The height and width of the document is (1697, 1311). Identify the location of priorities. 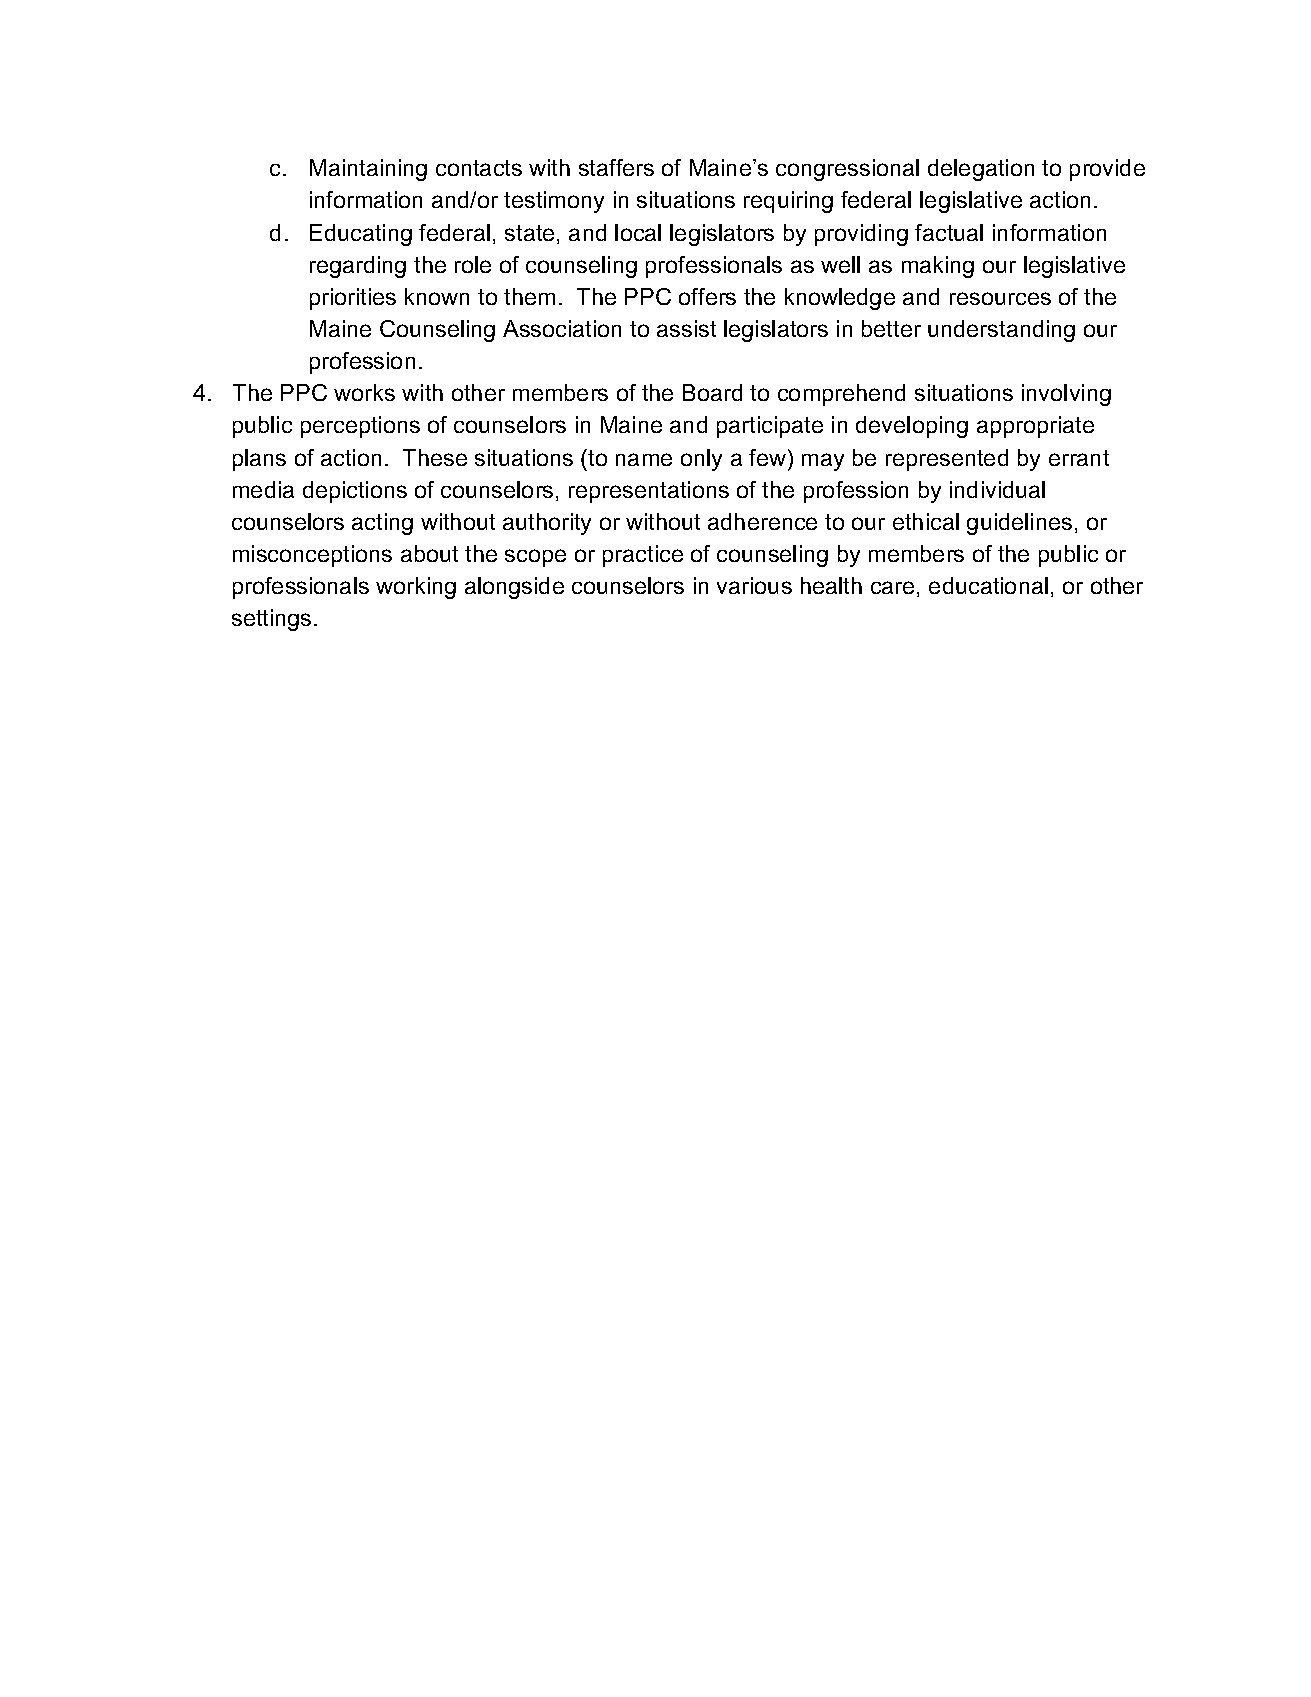
(353, 299).
